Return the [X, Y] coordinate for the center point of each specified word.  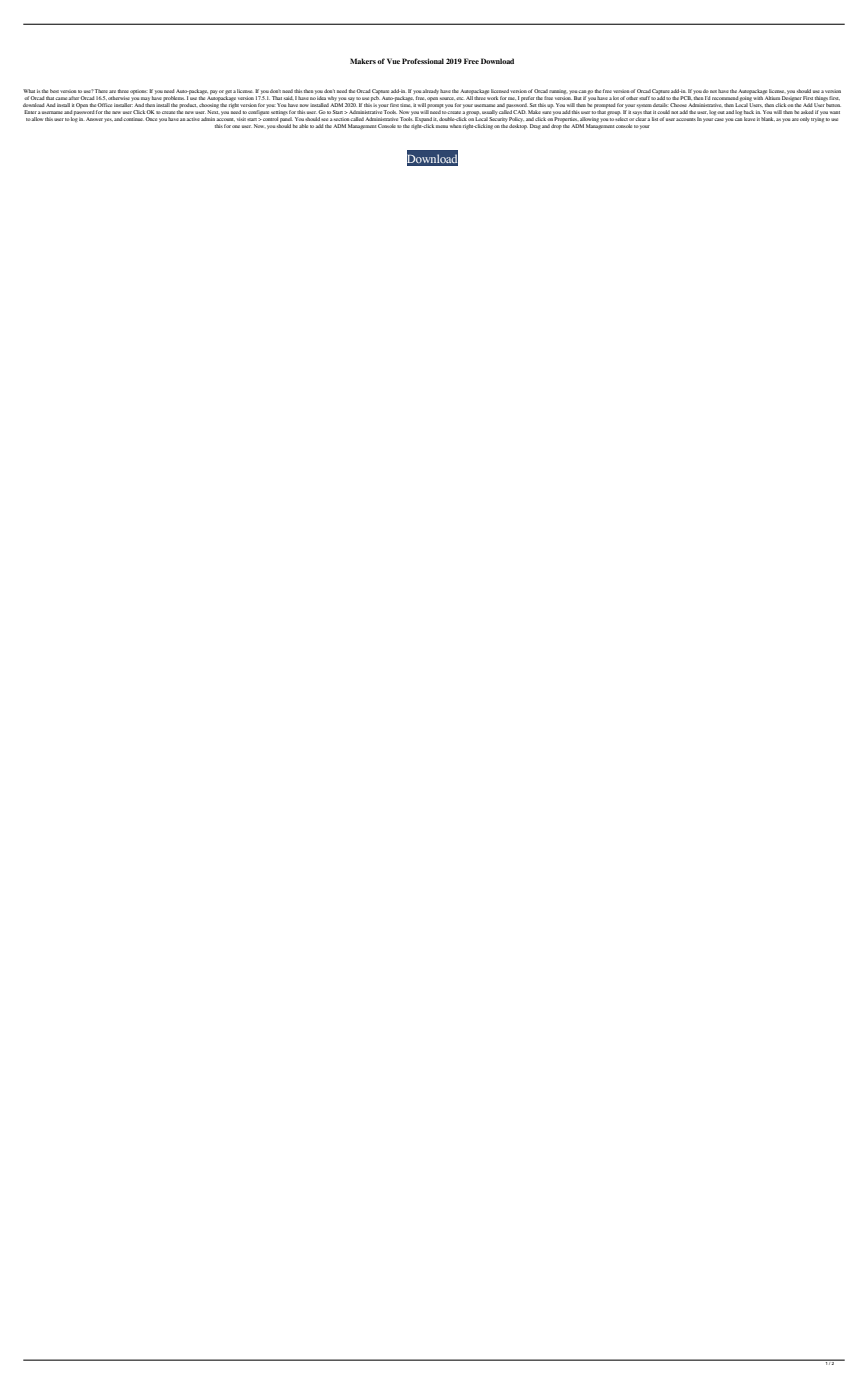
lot [616, 98]
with [758, 98]
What [29, 91]
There [101, 91]
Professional [423, 61]
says [637, 114]
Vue [393, 61]
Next [213, 112]
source [447, 98]
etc [460, 98]
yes [108, 120]
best [54, 91]
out [720, 112]
